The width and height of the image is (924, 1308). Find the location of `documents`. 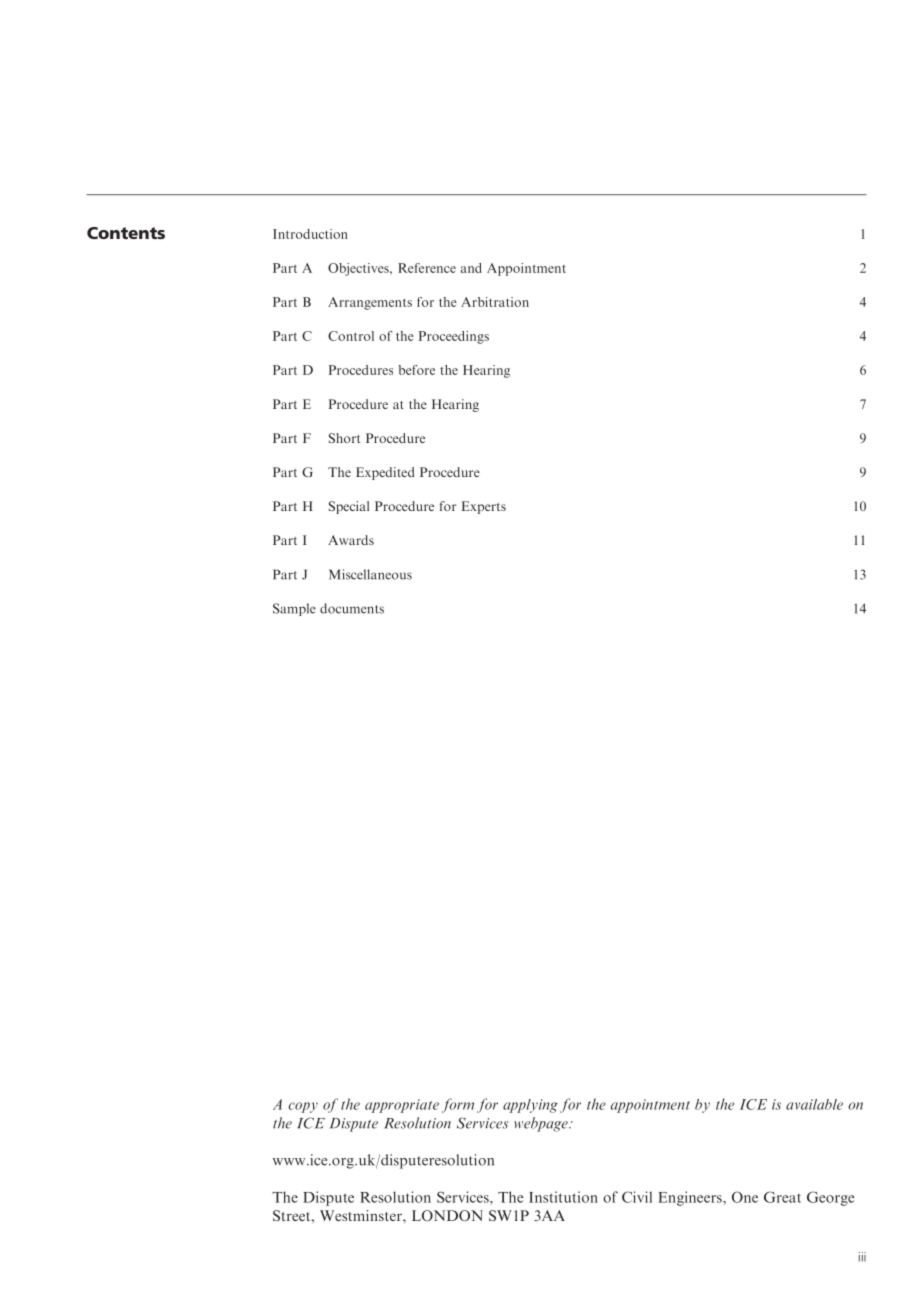

documents is located at coordinates (352, 608).
